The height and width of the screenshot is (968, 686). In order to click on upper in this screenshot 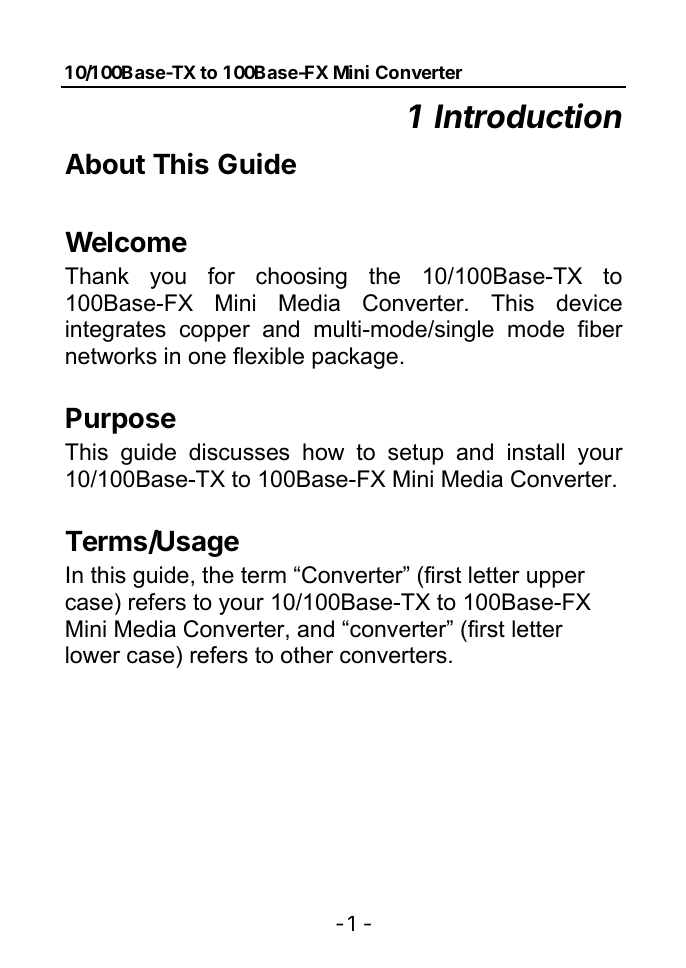, I will do `click(556, 579)`.
